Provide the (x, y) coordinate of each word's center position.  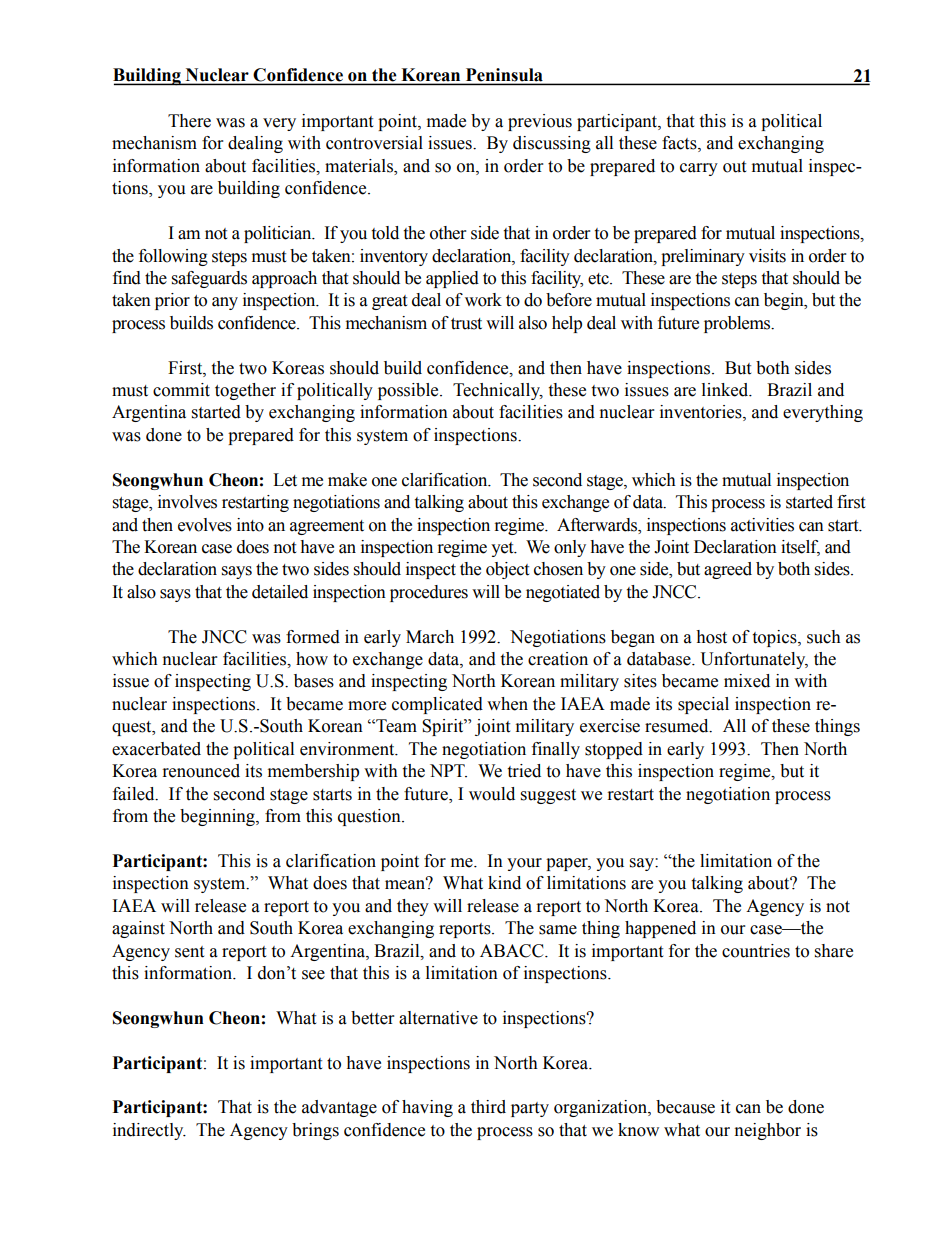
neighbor (768, 1131)
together (245, 391)
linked (726, 390)
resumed (678, 726)
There (189, 121)
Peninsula (504, 76)
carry (699, 169)
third (488, 1107)
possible (409, 391)
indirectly (149, 1131)
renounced (201, 771)
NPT (448, 770)
